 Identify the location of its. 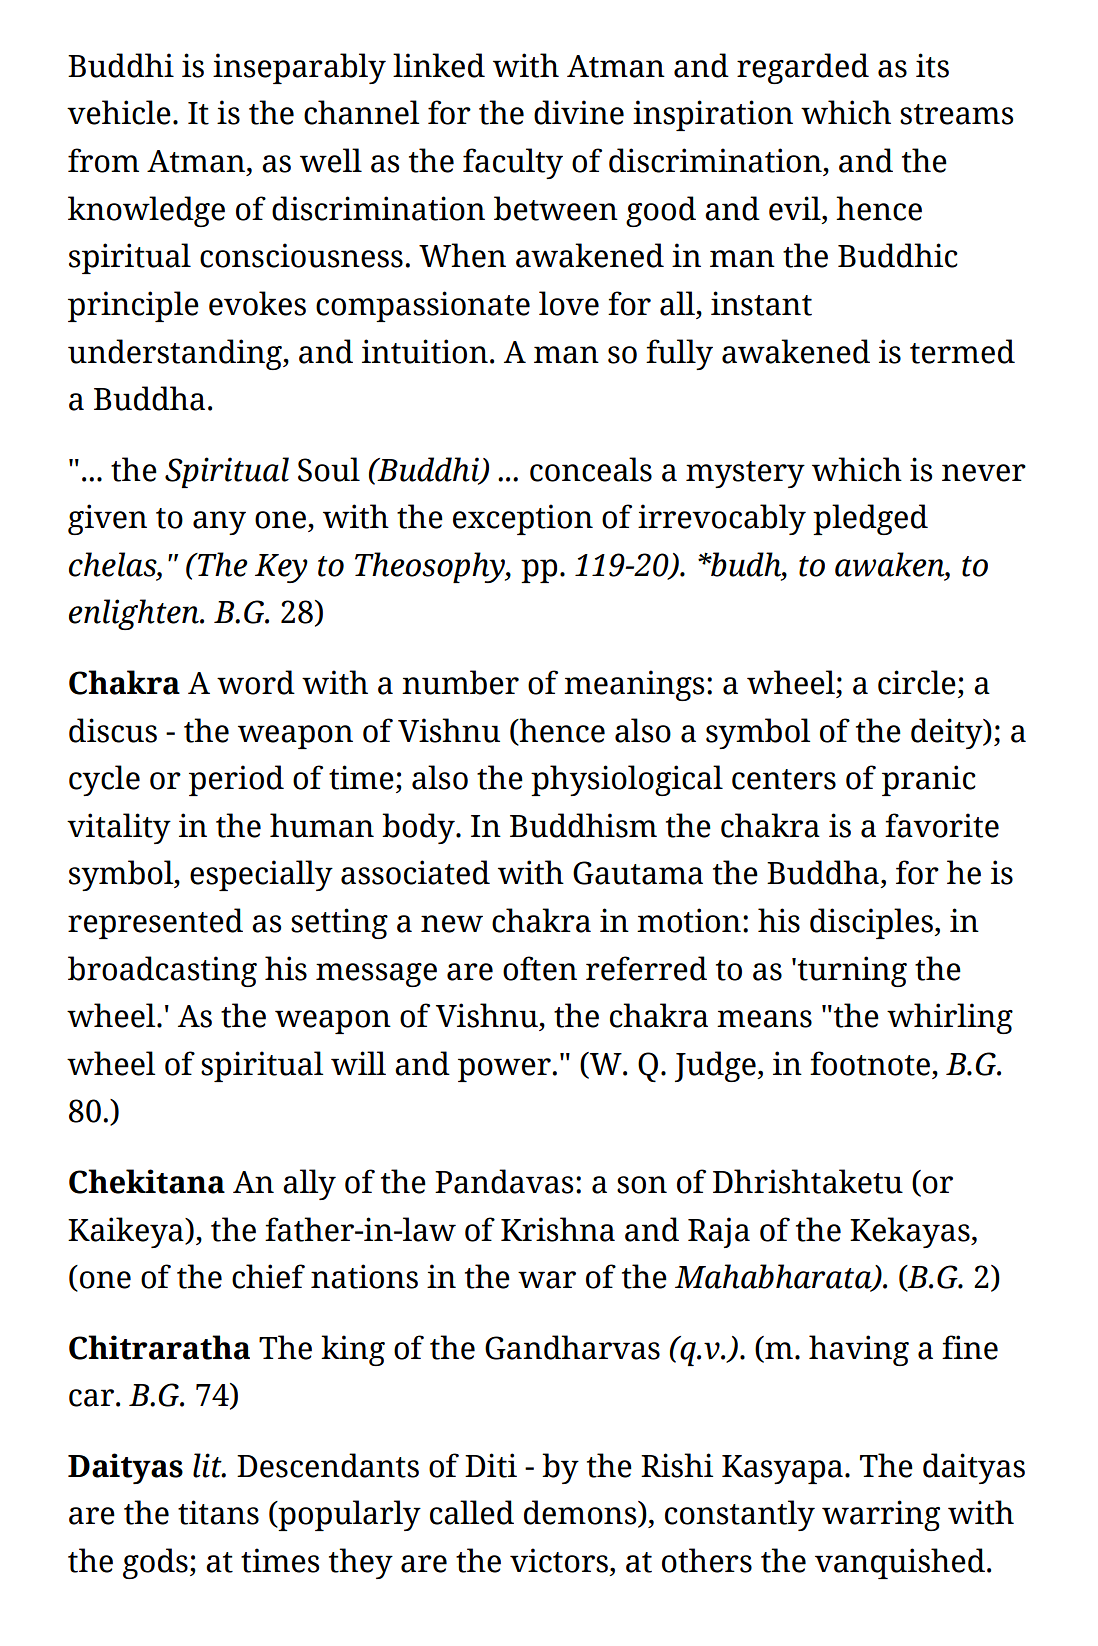
(932, 65).
